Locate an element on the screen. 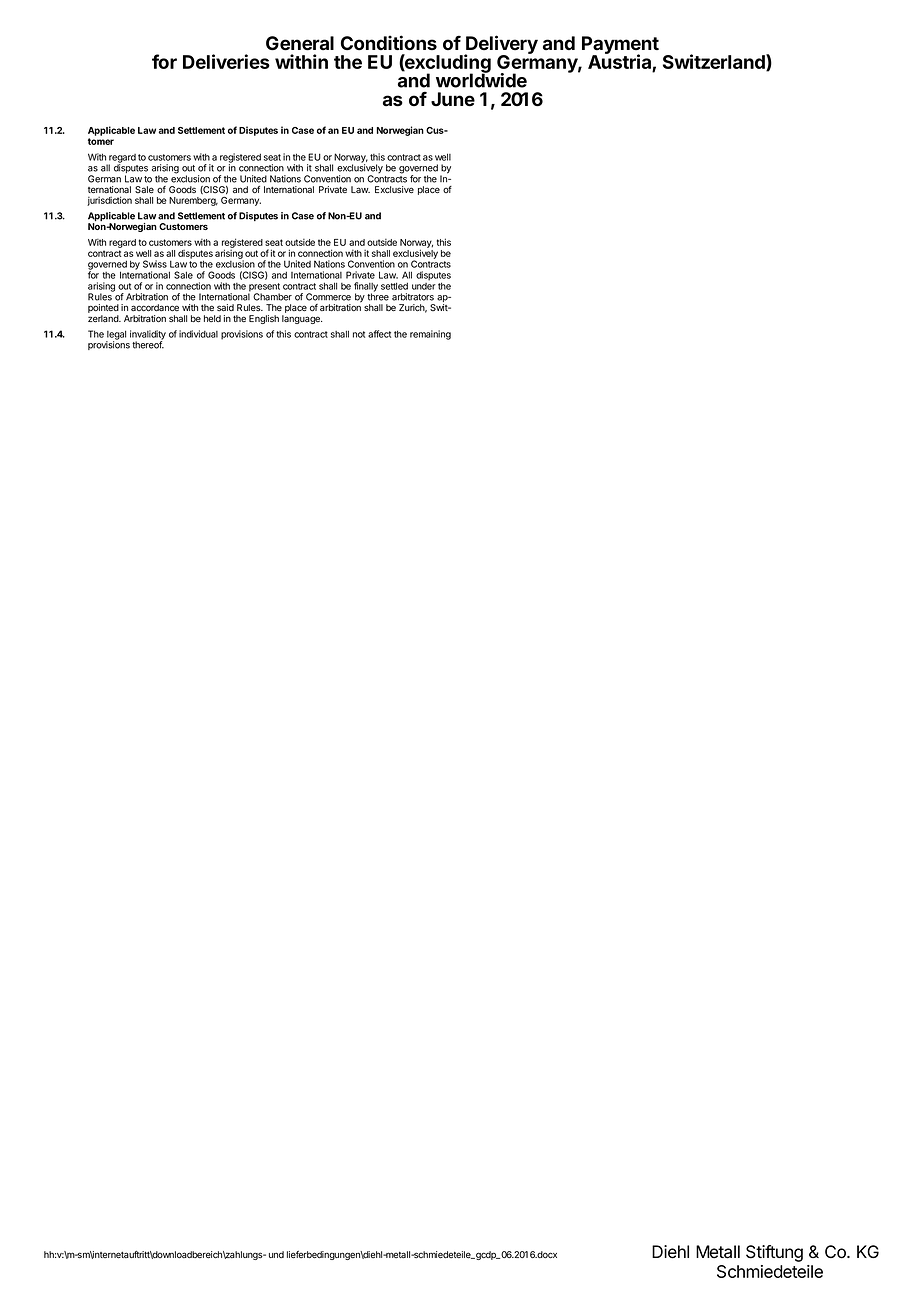 This screenshot has height=1308, width=924. Conditions is located at coordinates (389, 43).
